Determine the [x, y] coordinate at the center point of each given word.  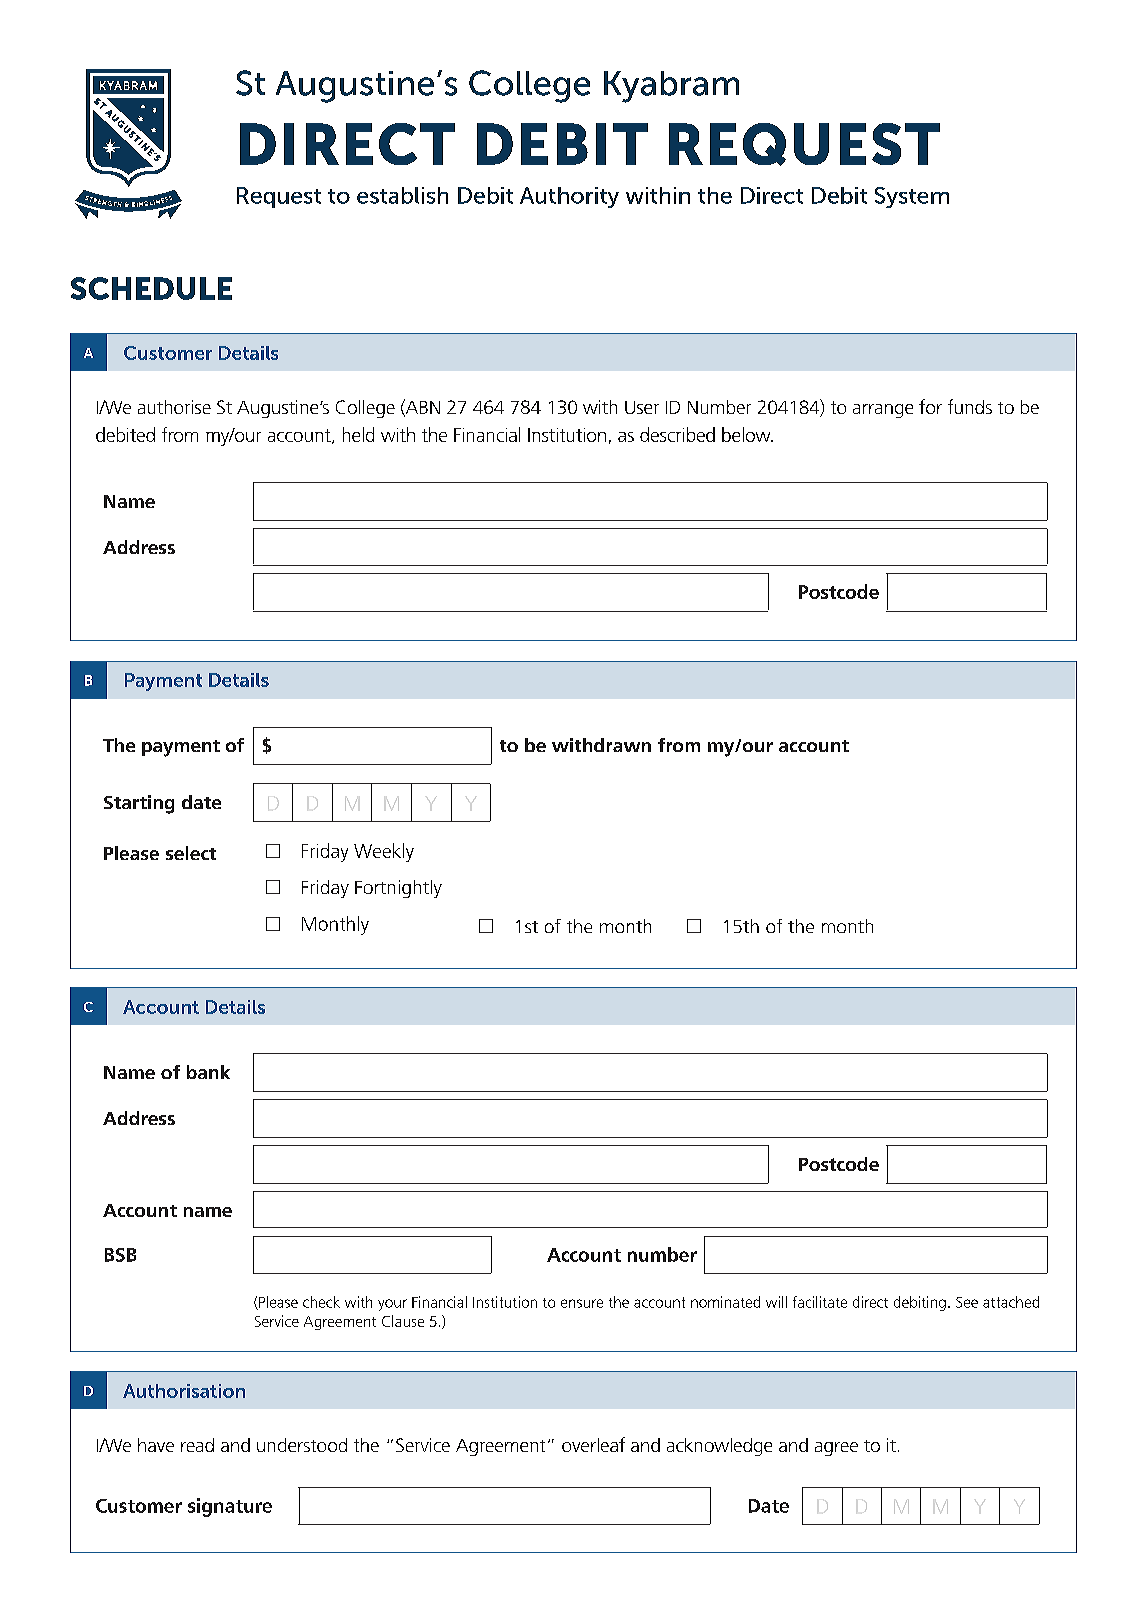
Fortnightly [398, 889]
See [967, 1302]
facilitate [820, 1302]
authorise [174, 407]
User [642, 407]
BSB [120, 1255]
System [912, 197]
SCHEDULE [151, 288]
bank [208, 1072]
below [747, 434]
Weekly [384, 852]
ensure [582, 1303]
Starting [139, 804]
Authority [569, 197]
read [197, 1445]
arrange [883, 411]
